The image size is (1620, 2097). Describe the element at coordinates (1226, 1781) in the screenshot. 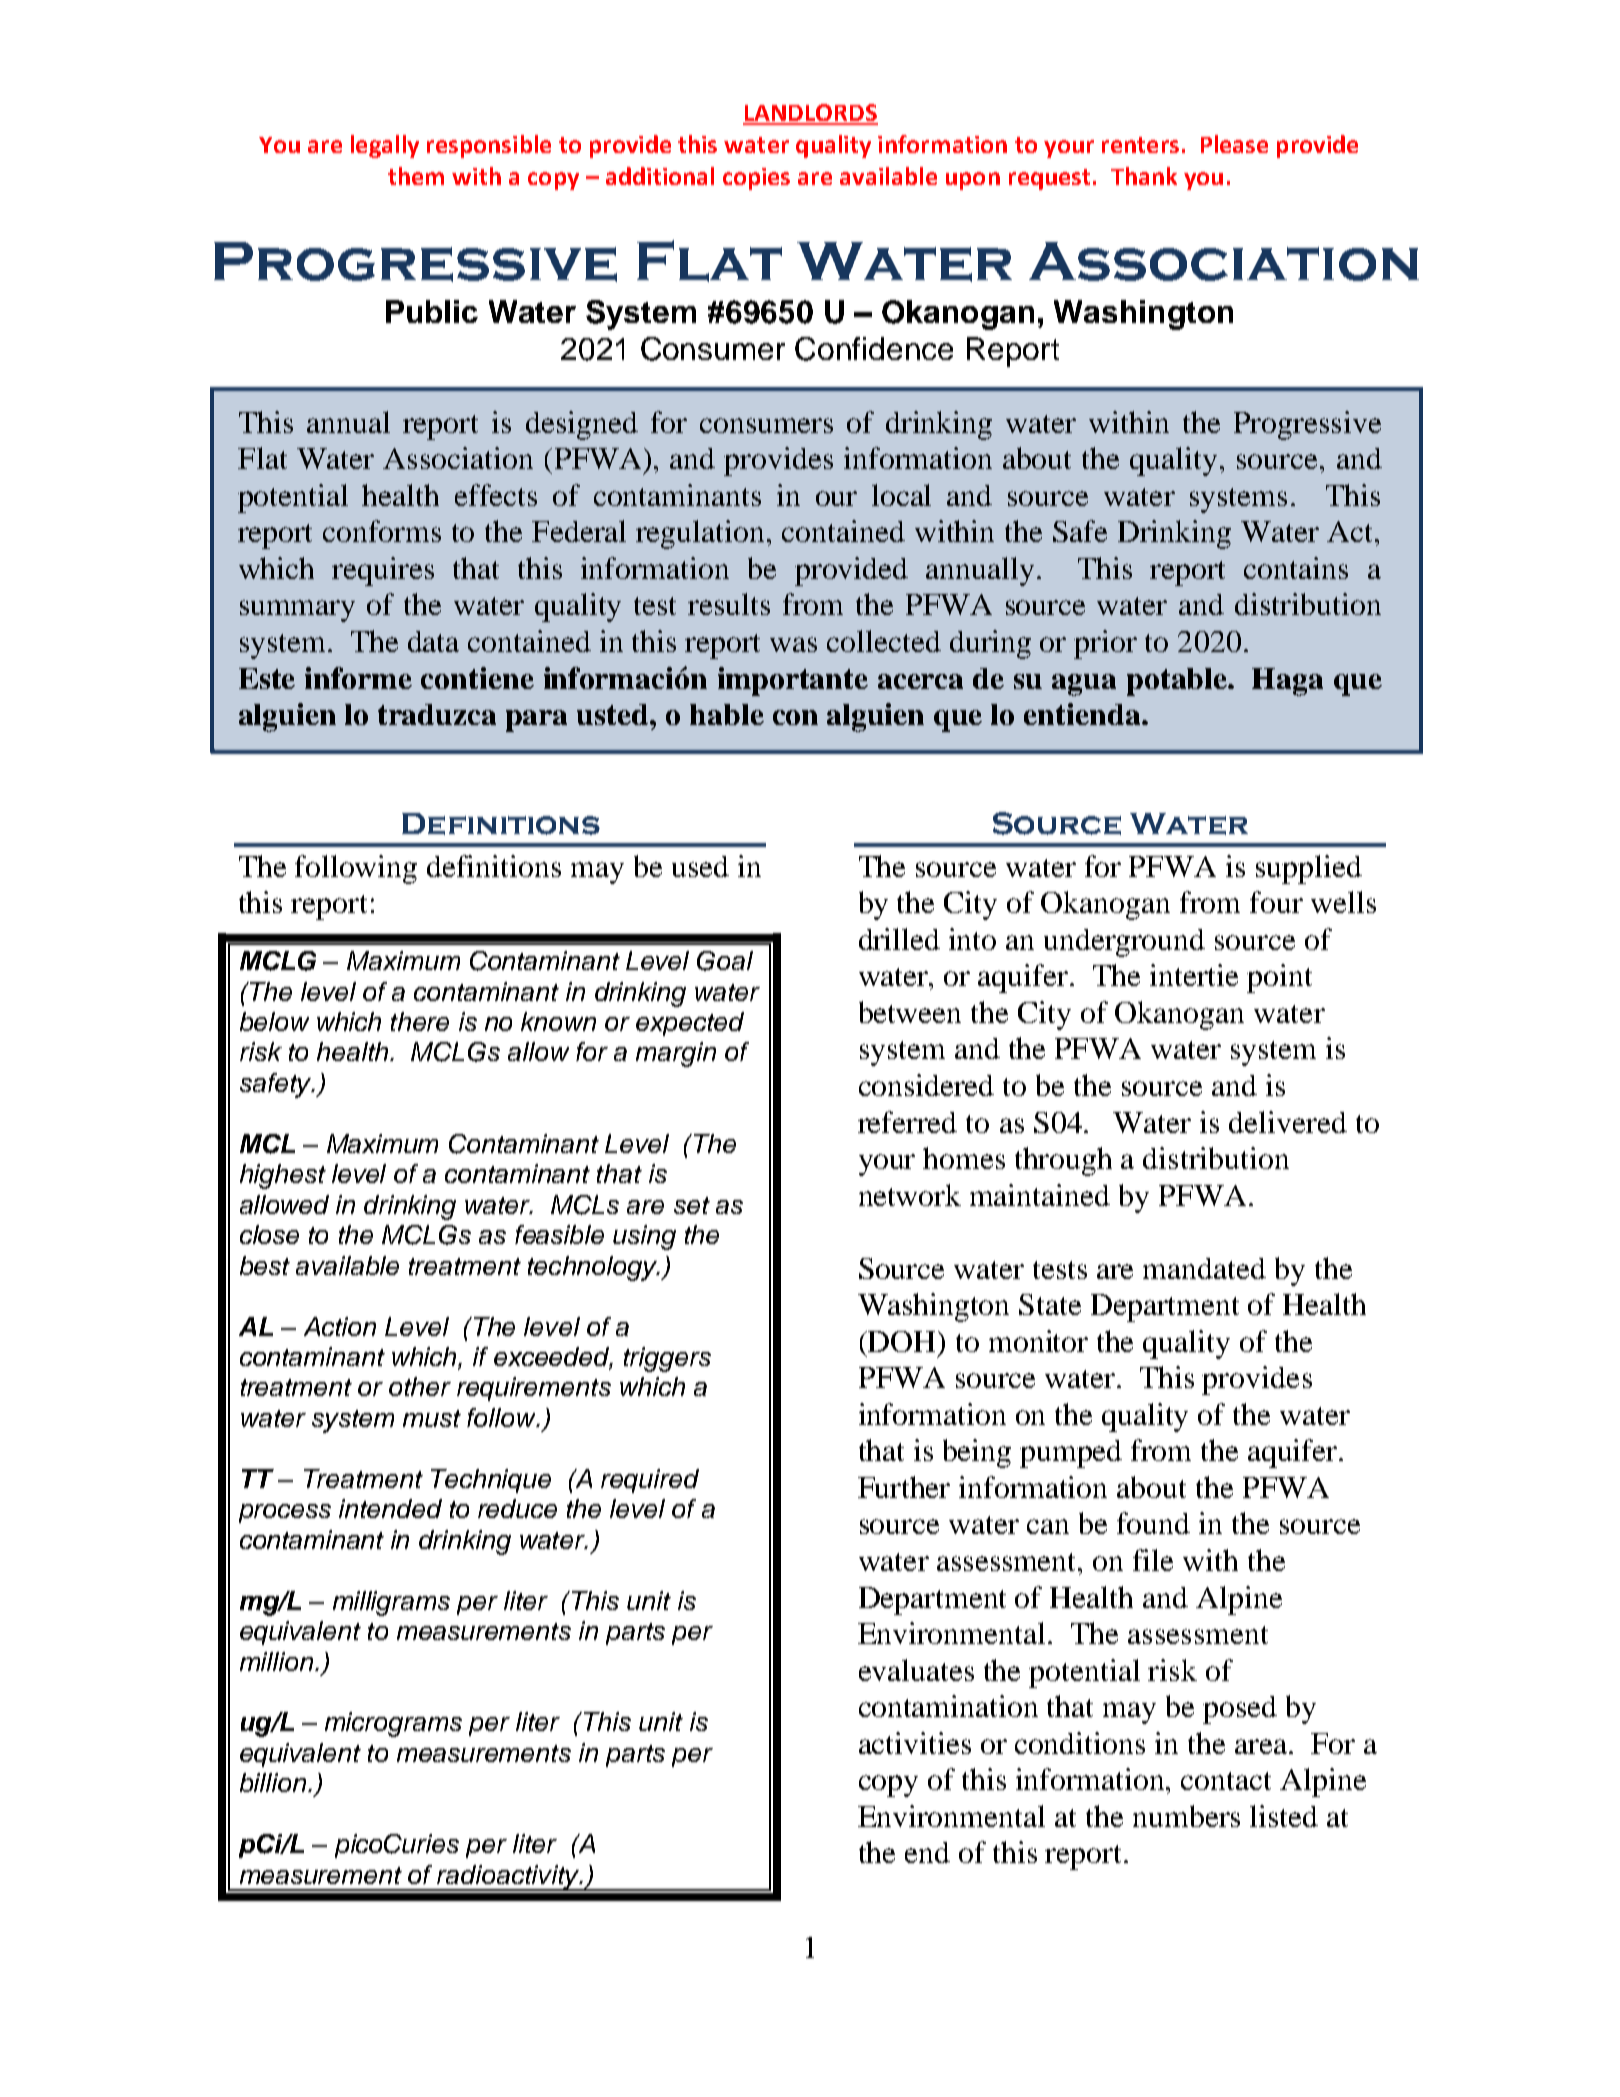

I see `contact` at that location.
